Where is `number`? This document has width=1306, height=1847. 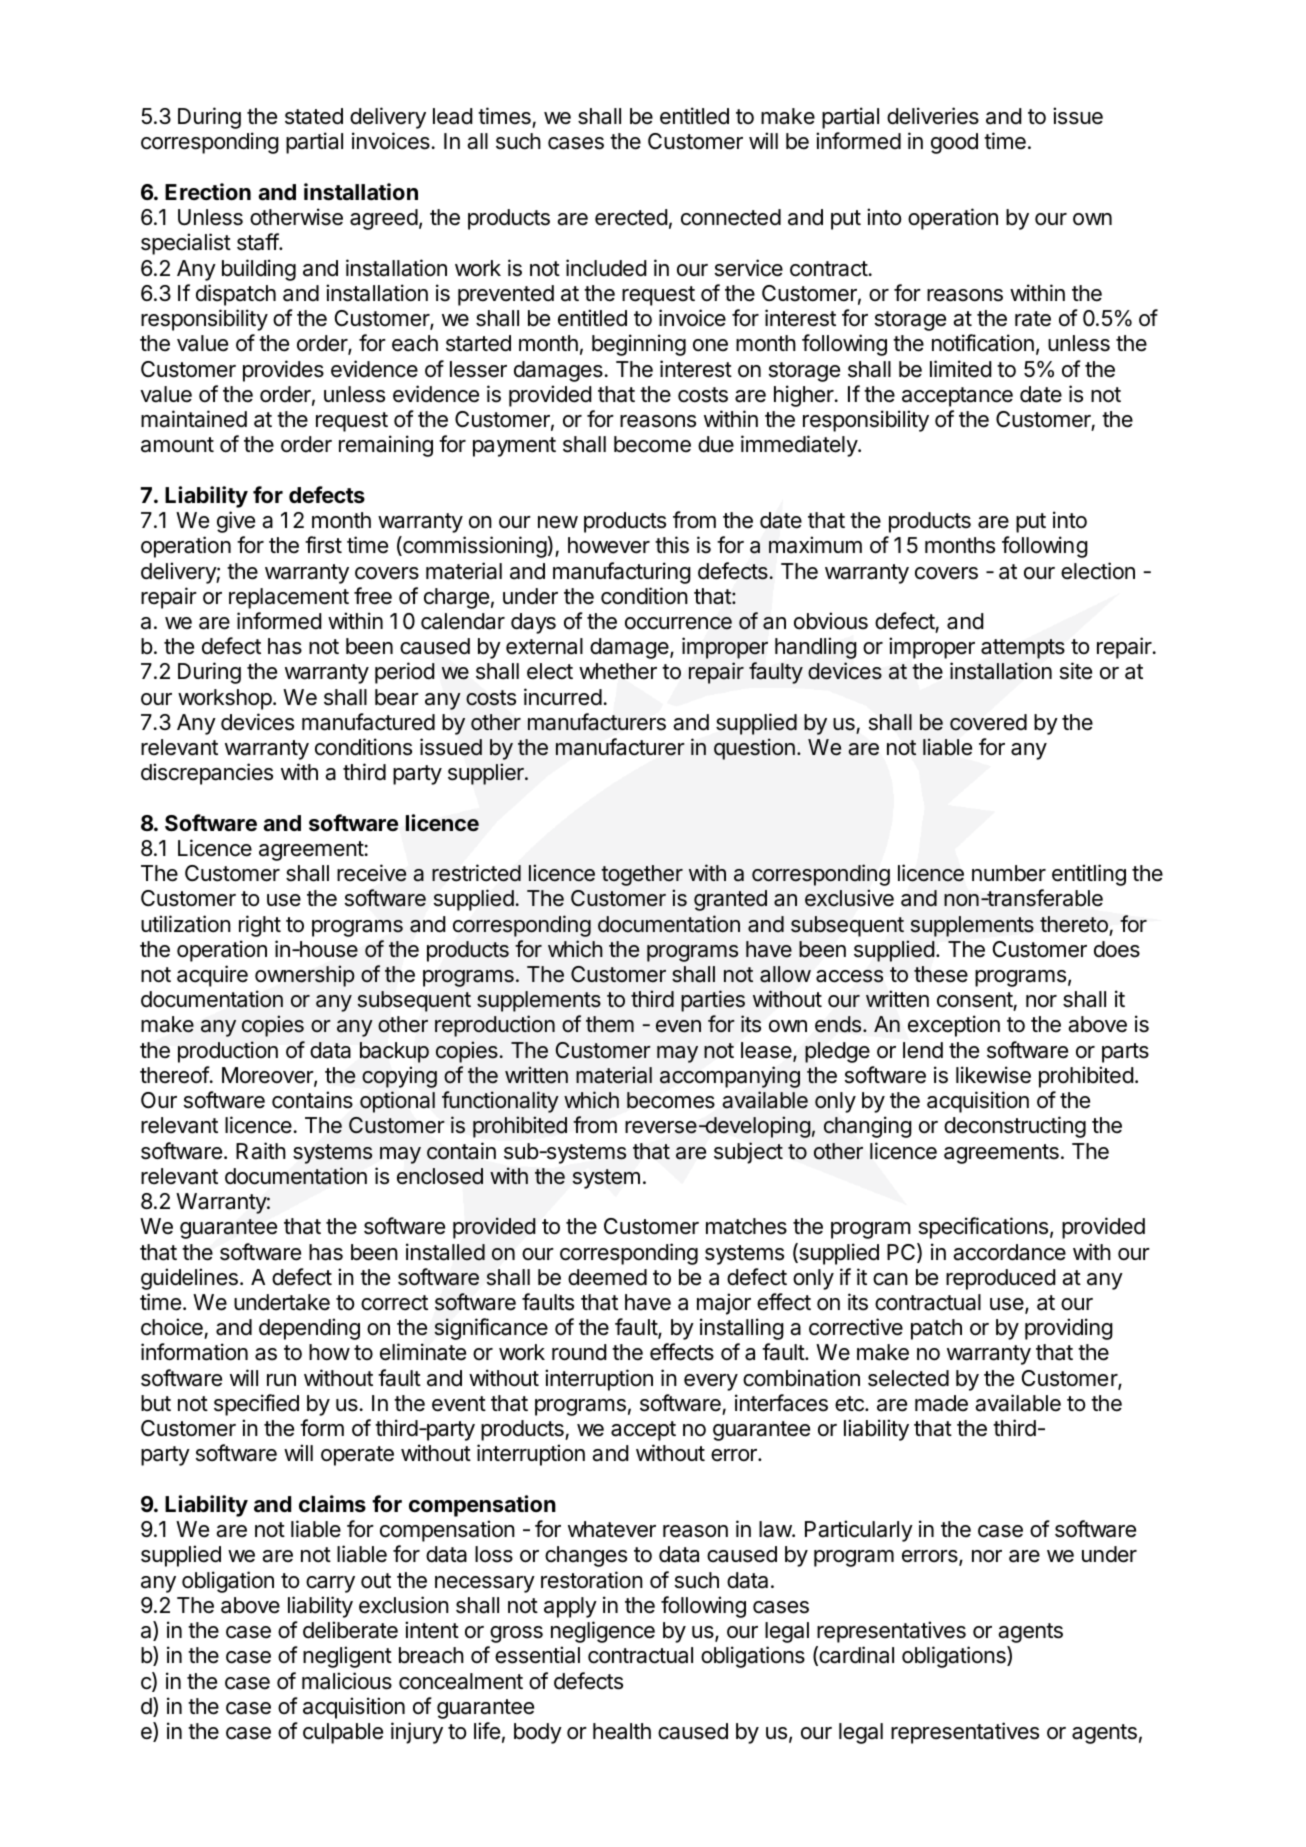
number is located at coordinates (1009, 873).
